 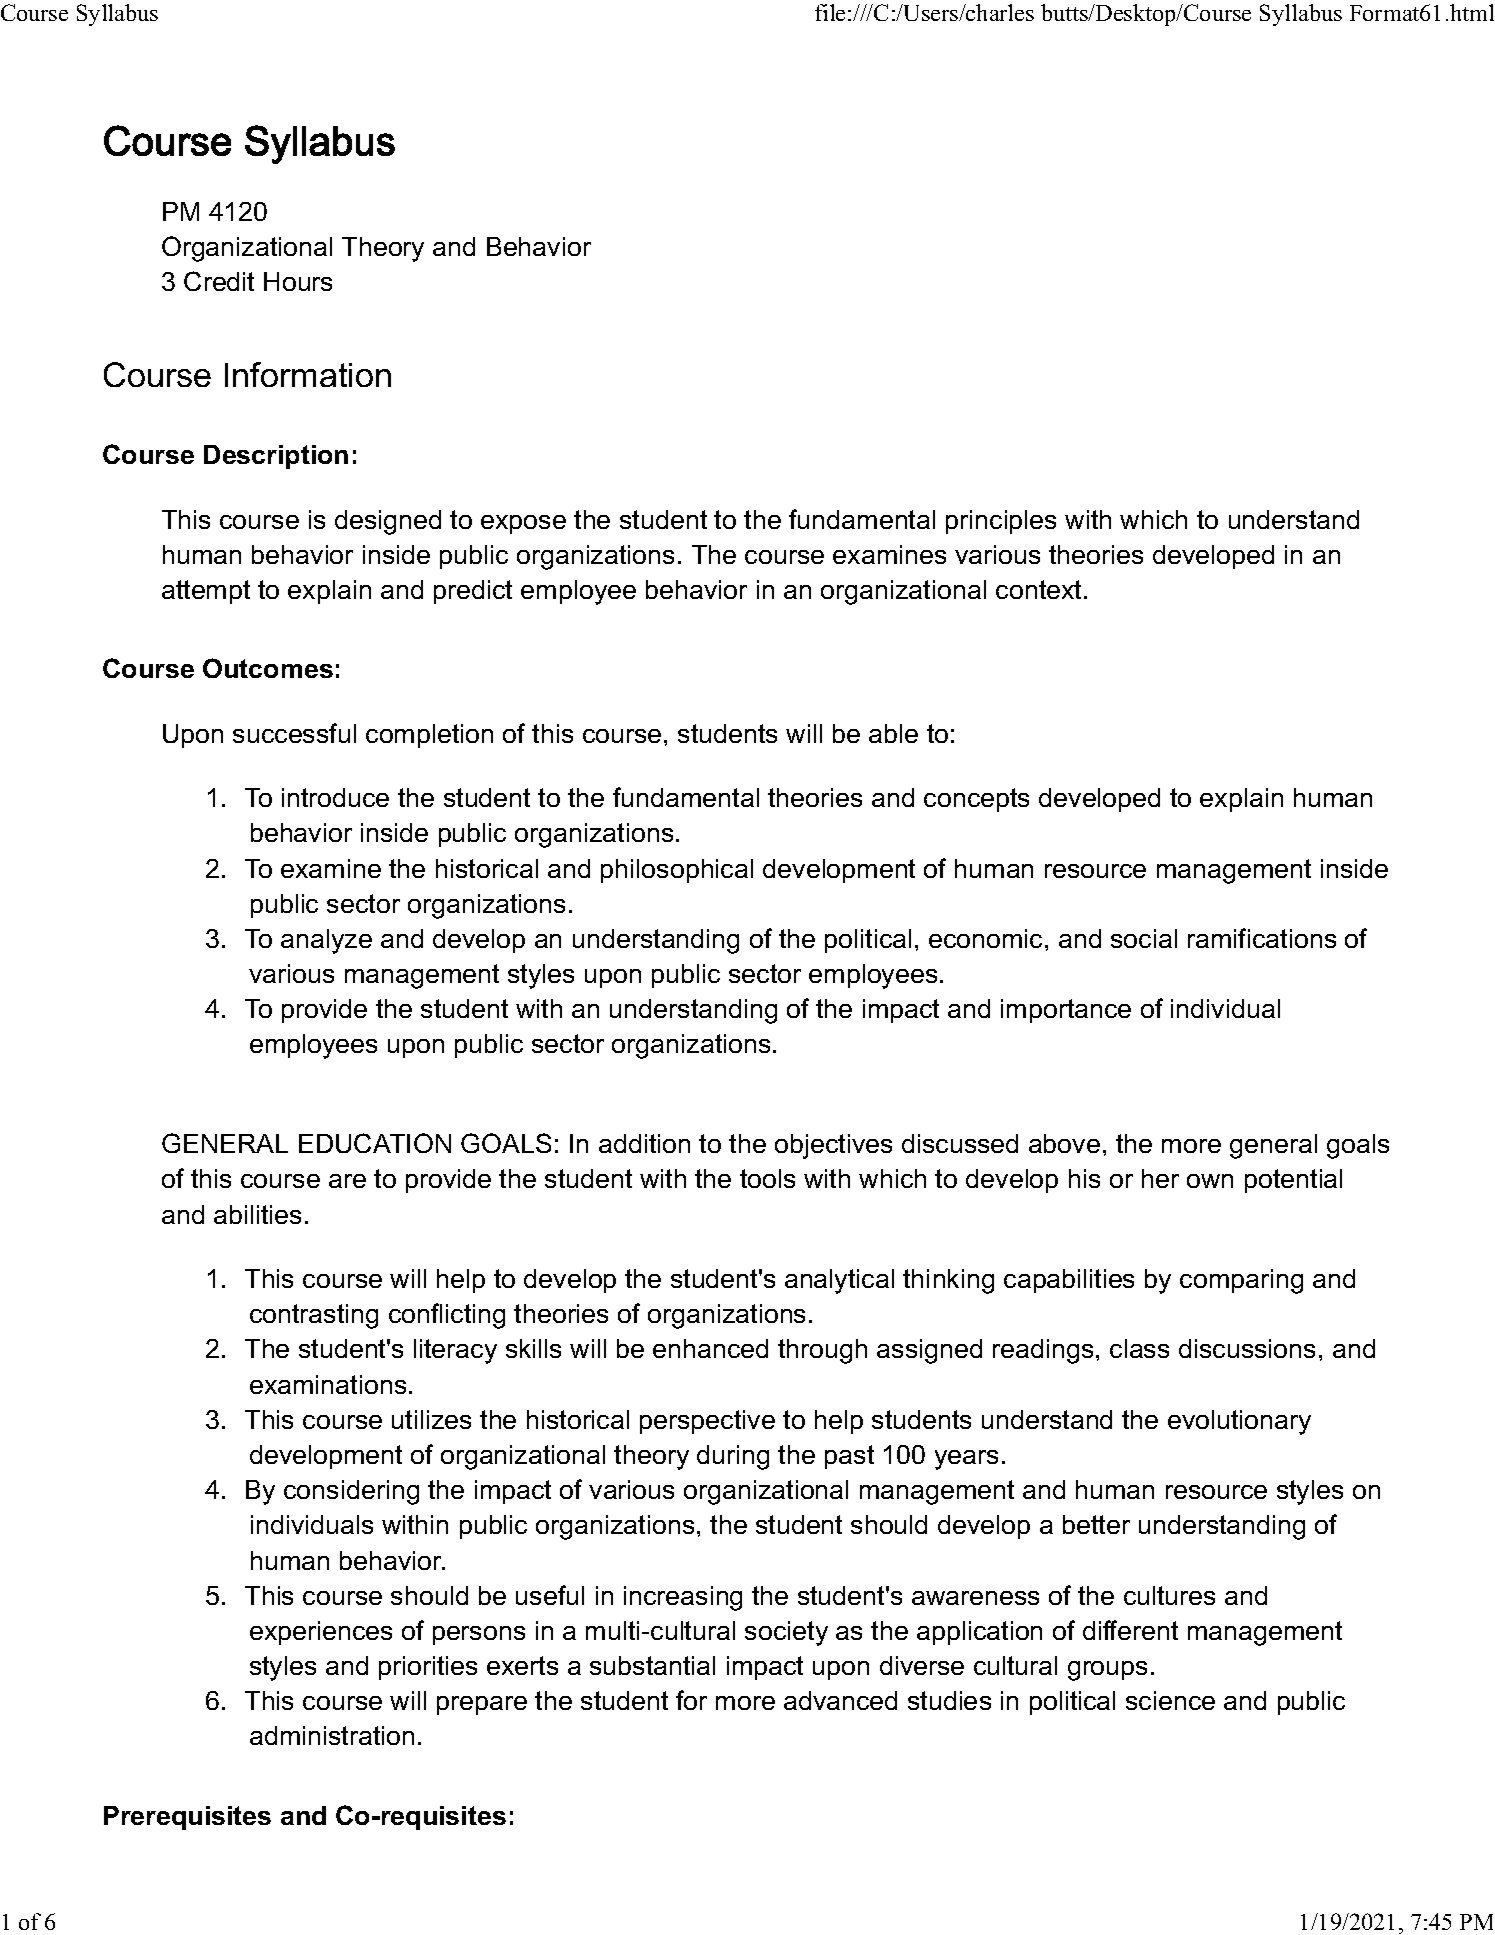 What do you see at coordinates (298, 281) in the screenshot?
I see `Hours` at bounding box center [298, 281].
